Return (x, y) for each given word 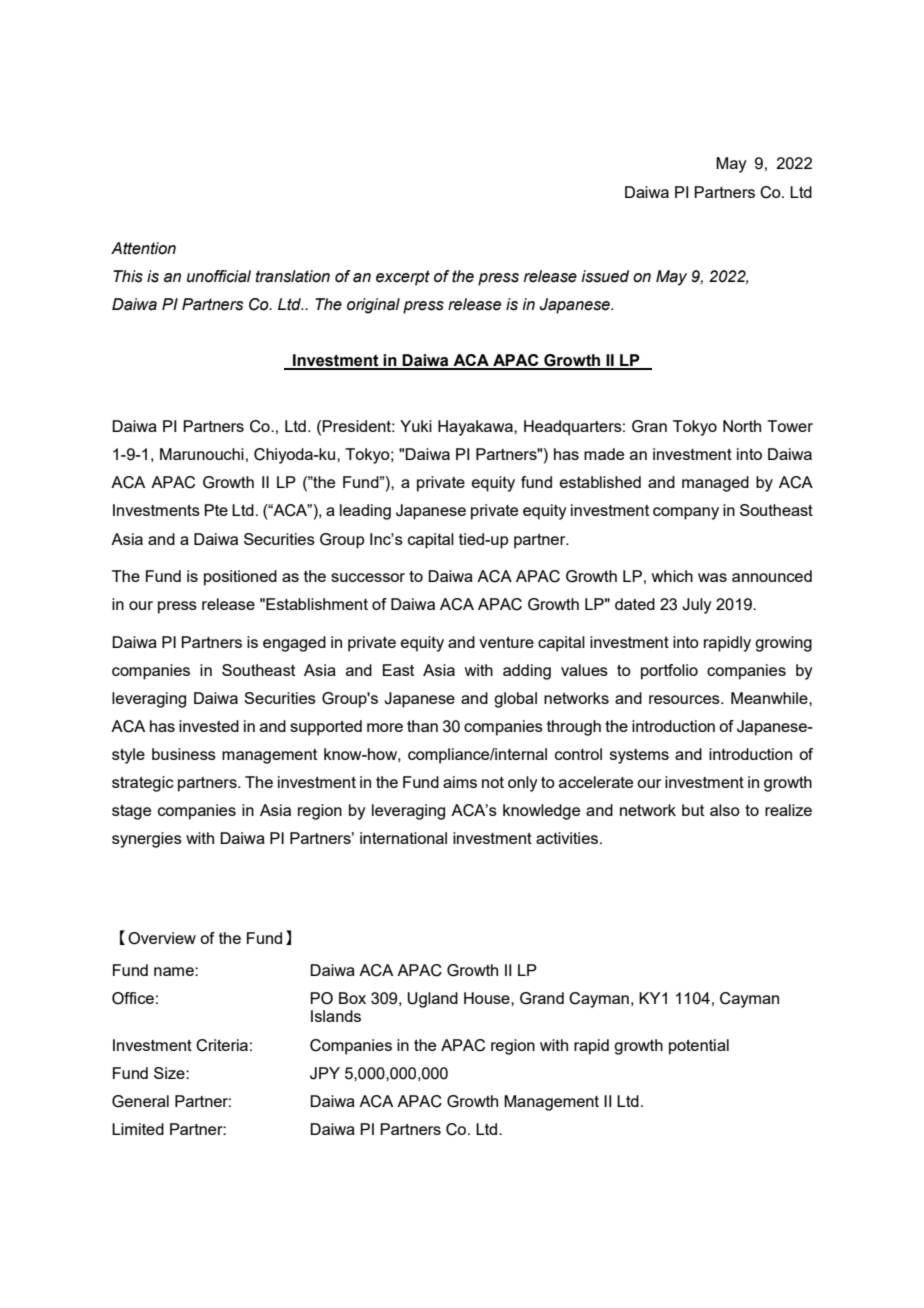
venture (506, 642)
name (175, 971)
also (725, 810)
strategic (143, 784)
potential (699, 1047)
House (488, 998)
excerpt (403, 278)
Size (170, 1073)
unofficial (219, 276)
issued (605, 276)
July (697, 606)
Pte (216, 510)
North (742, 426)
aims (460, 782)
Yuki (416, 426)
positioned (240, 578)
